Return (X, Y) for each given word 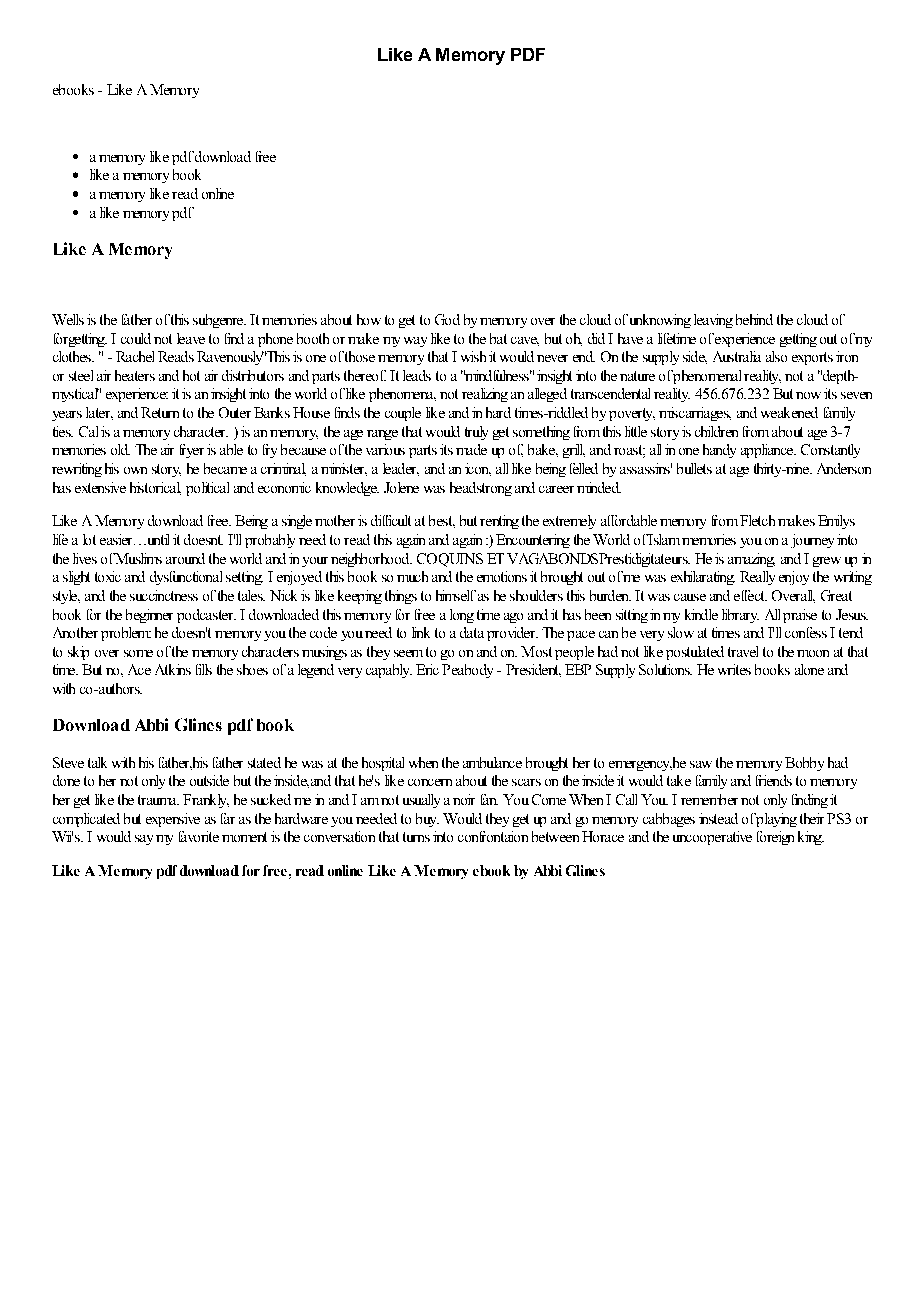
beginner (149, 616)
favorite (199, 836)
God (447, 319)
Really (757, 578)
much (412, 576)
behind (754, 319)
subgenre (219, 321)
